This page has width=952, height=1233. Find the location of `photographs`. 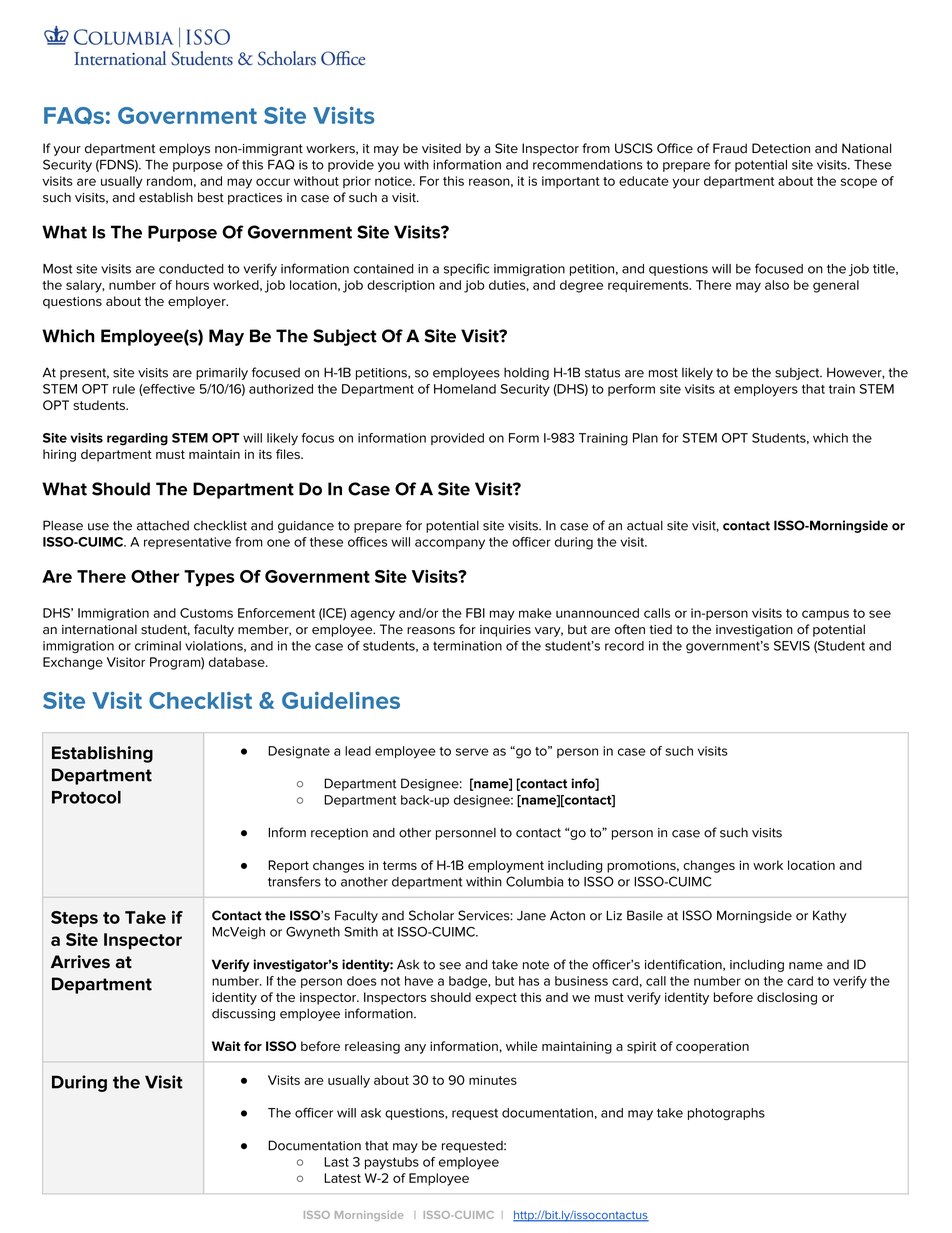

photographs is located at coordinates (726, 1114).
